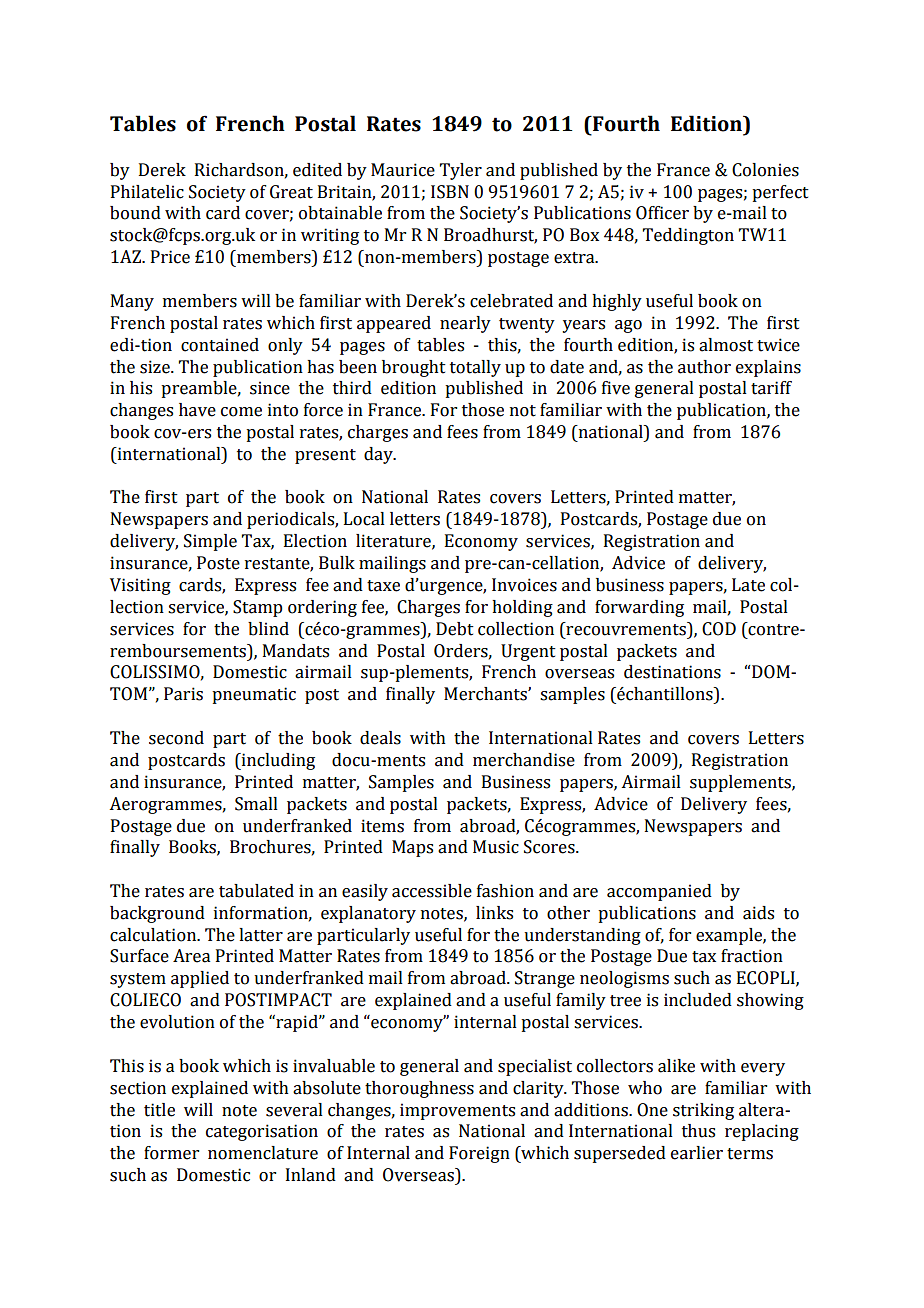  I want to click on Merchants, so click(486, 694).
